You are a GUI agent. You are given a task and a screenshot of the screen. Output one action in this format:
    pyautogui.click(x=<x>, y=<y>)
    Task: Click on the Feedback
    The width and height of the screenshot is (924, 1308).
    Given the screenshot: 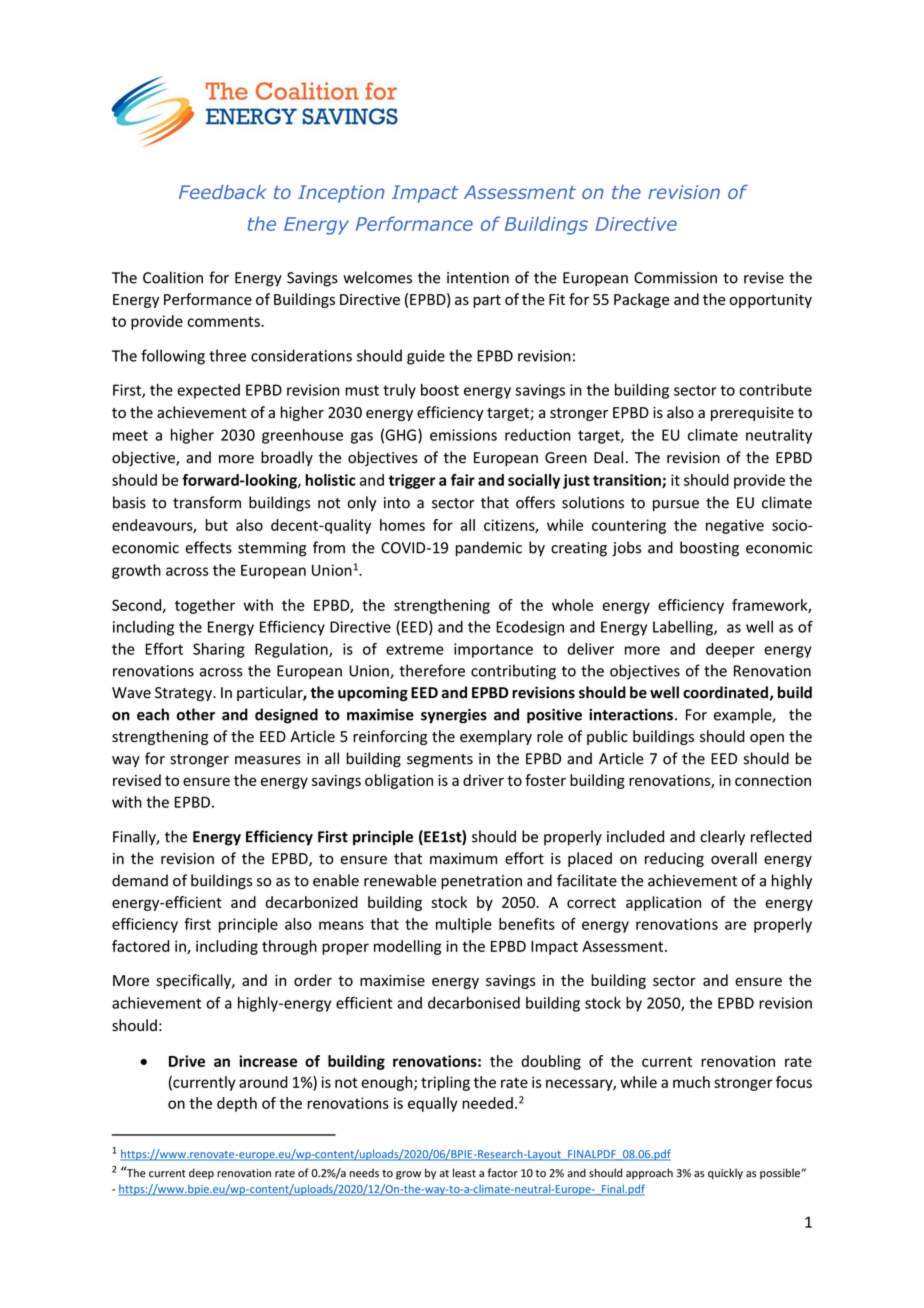 What is the action you would take?
    pyautogui.click(x=222, y=192)
